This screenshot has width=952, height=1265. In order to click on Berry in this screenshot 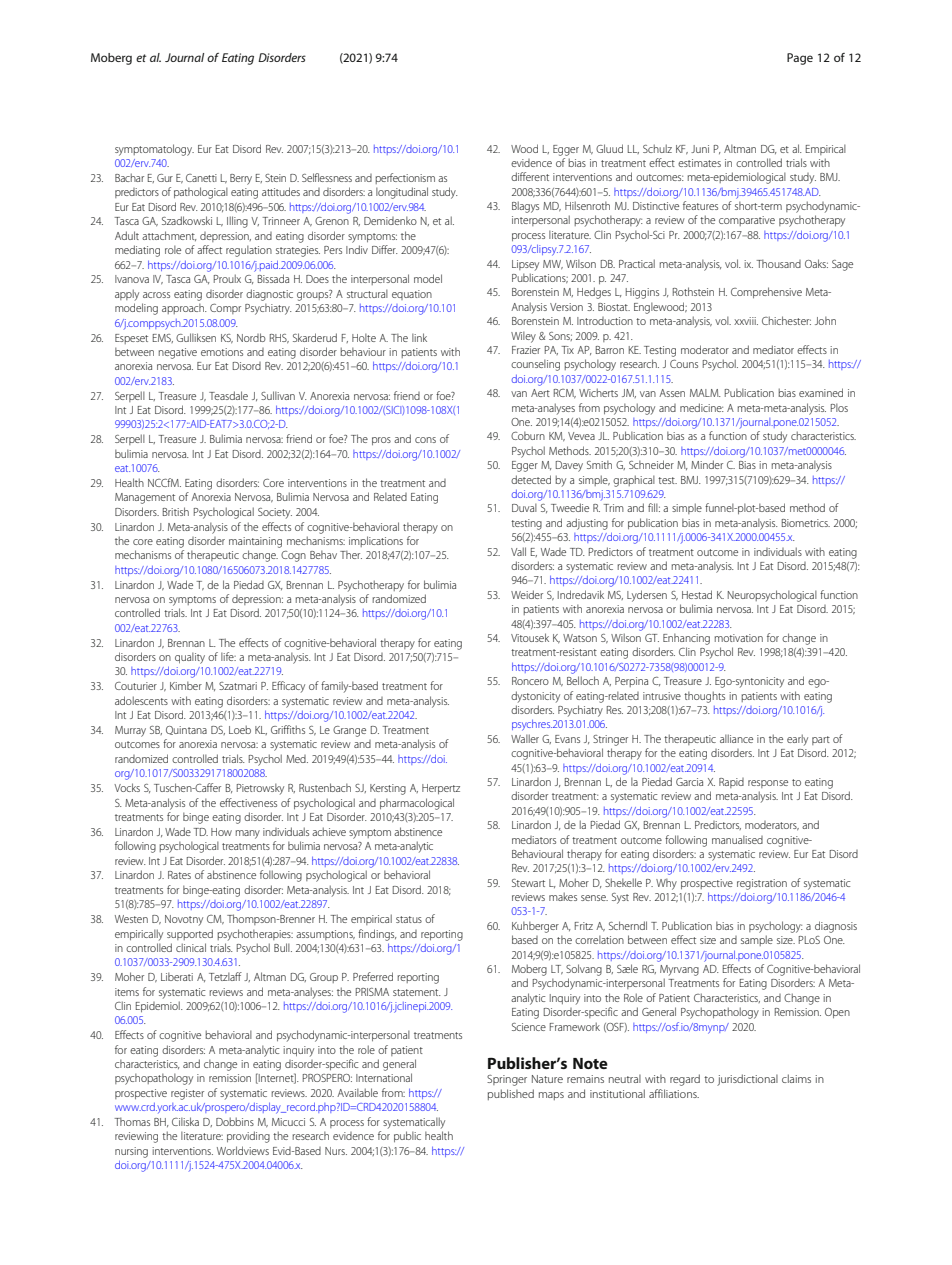, I will do `click(241, 179)`.
